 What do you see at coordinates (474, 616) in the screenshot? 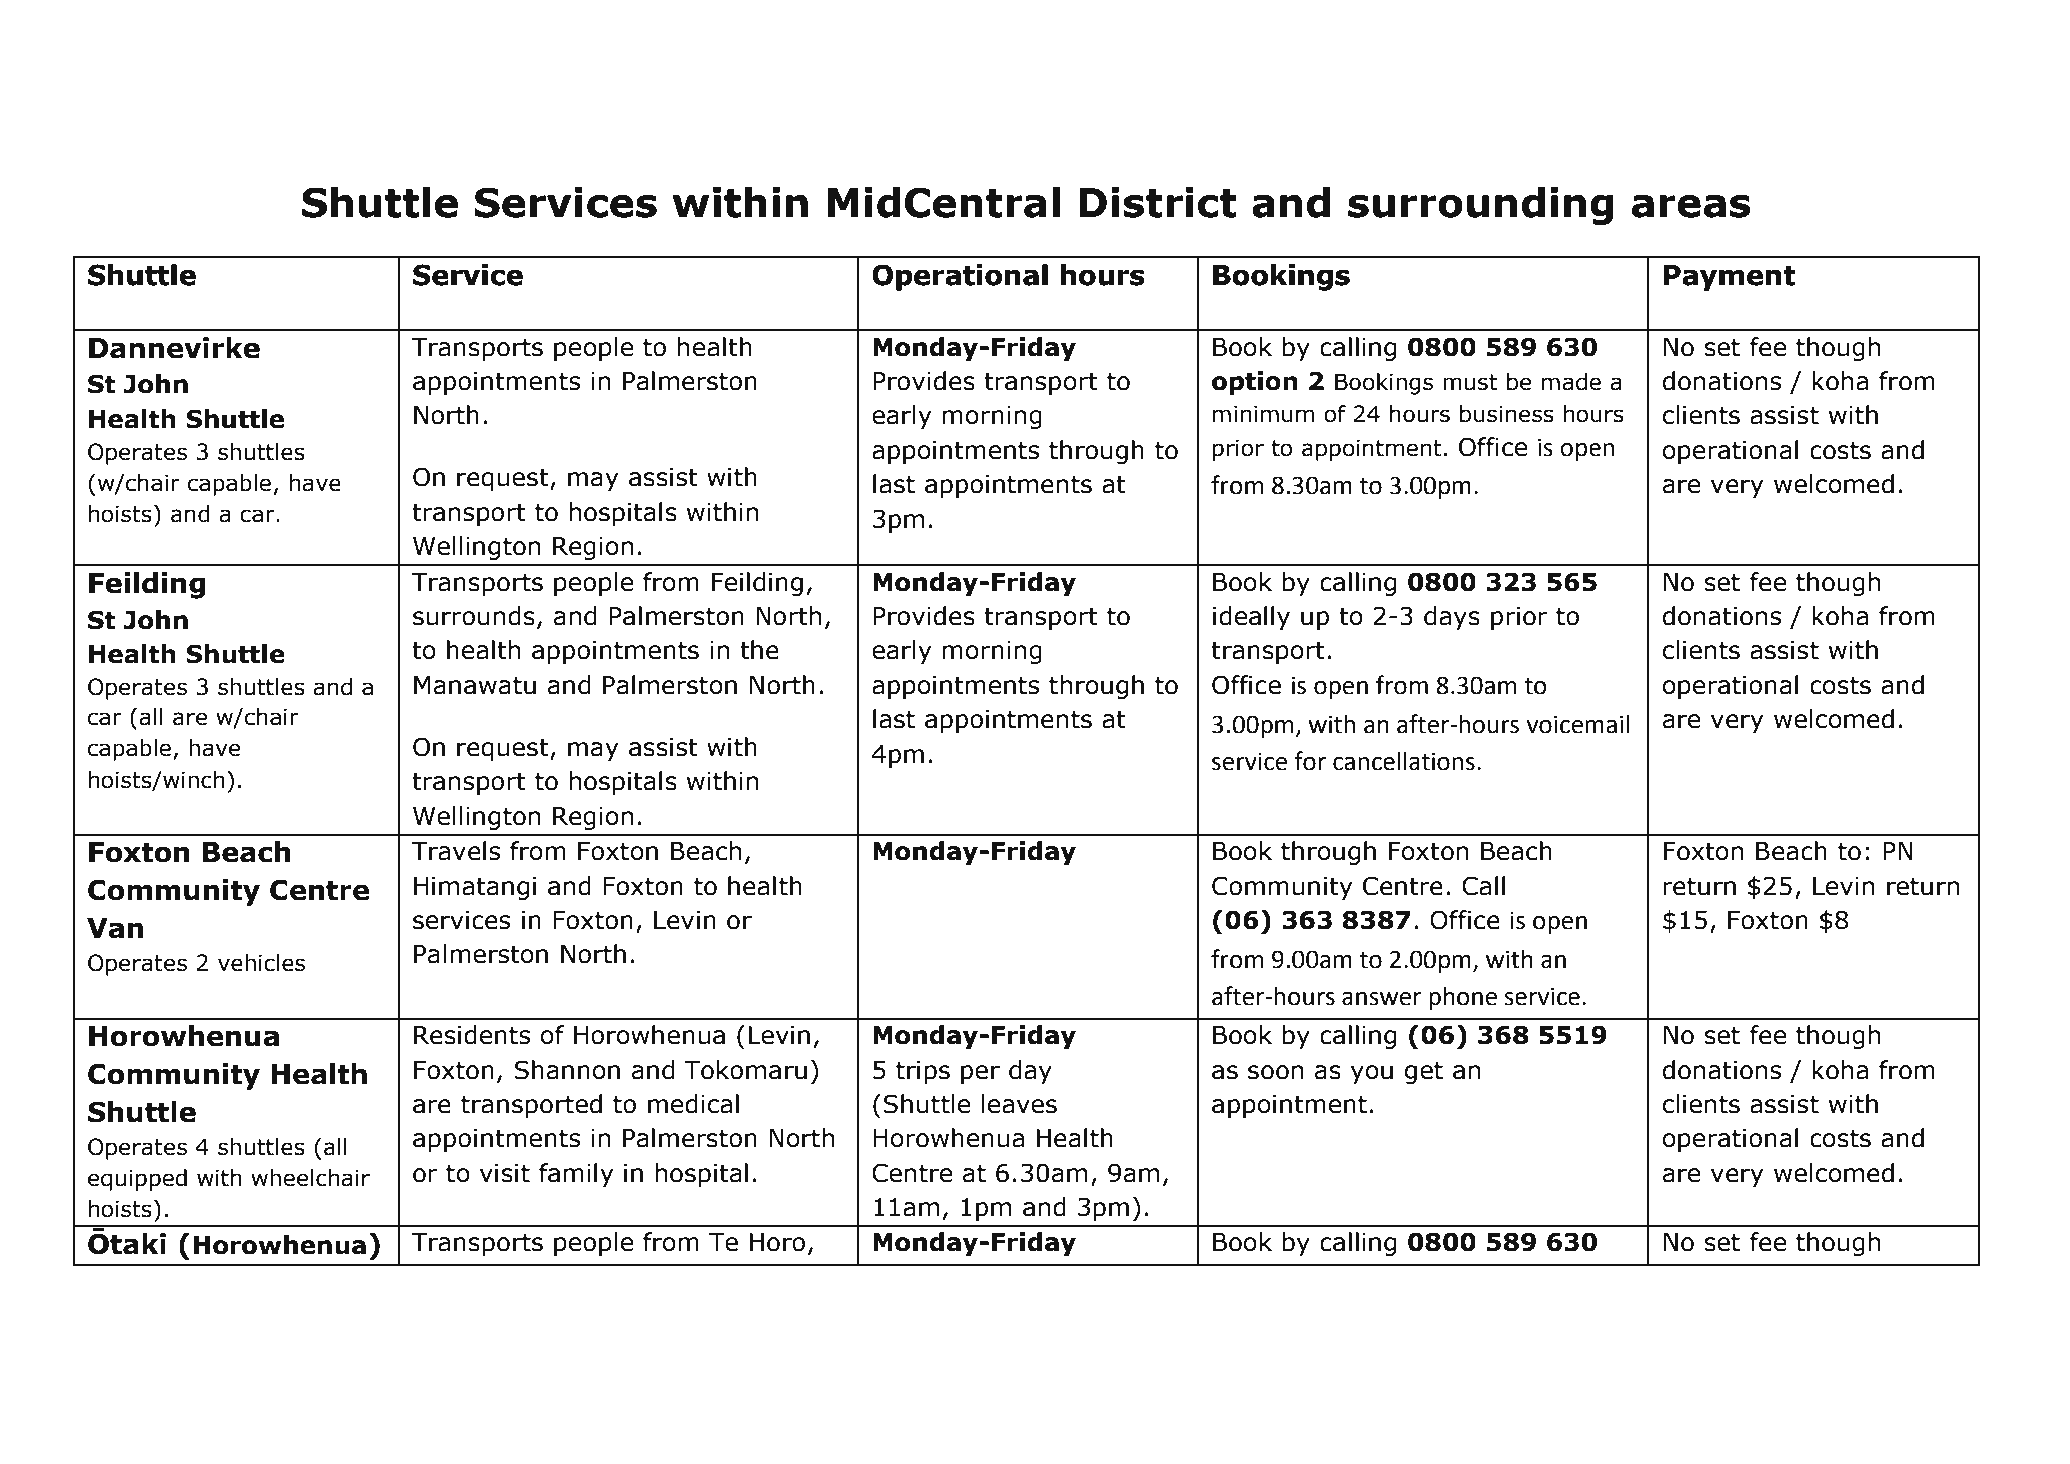
I see `surrounds` at bounding box center [474, 616].
